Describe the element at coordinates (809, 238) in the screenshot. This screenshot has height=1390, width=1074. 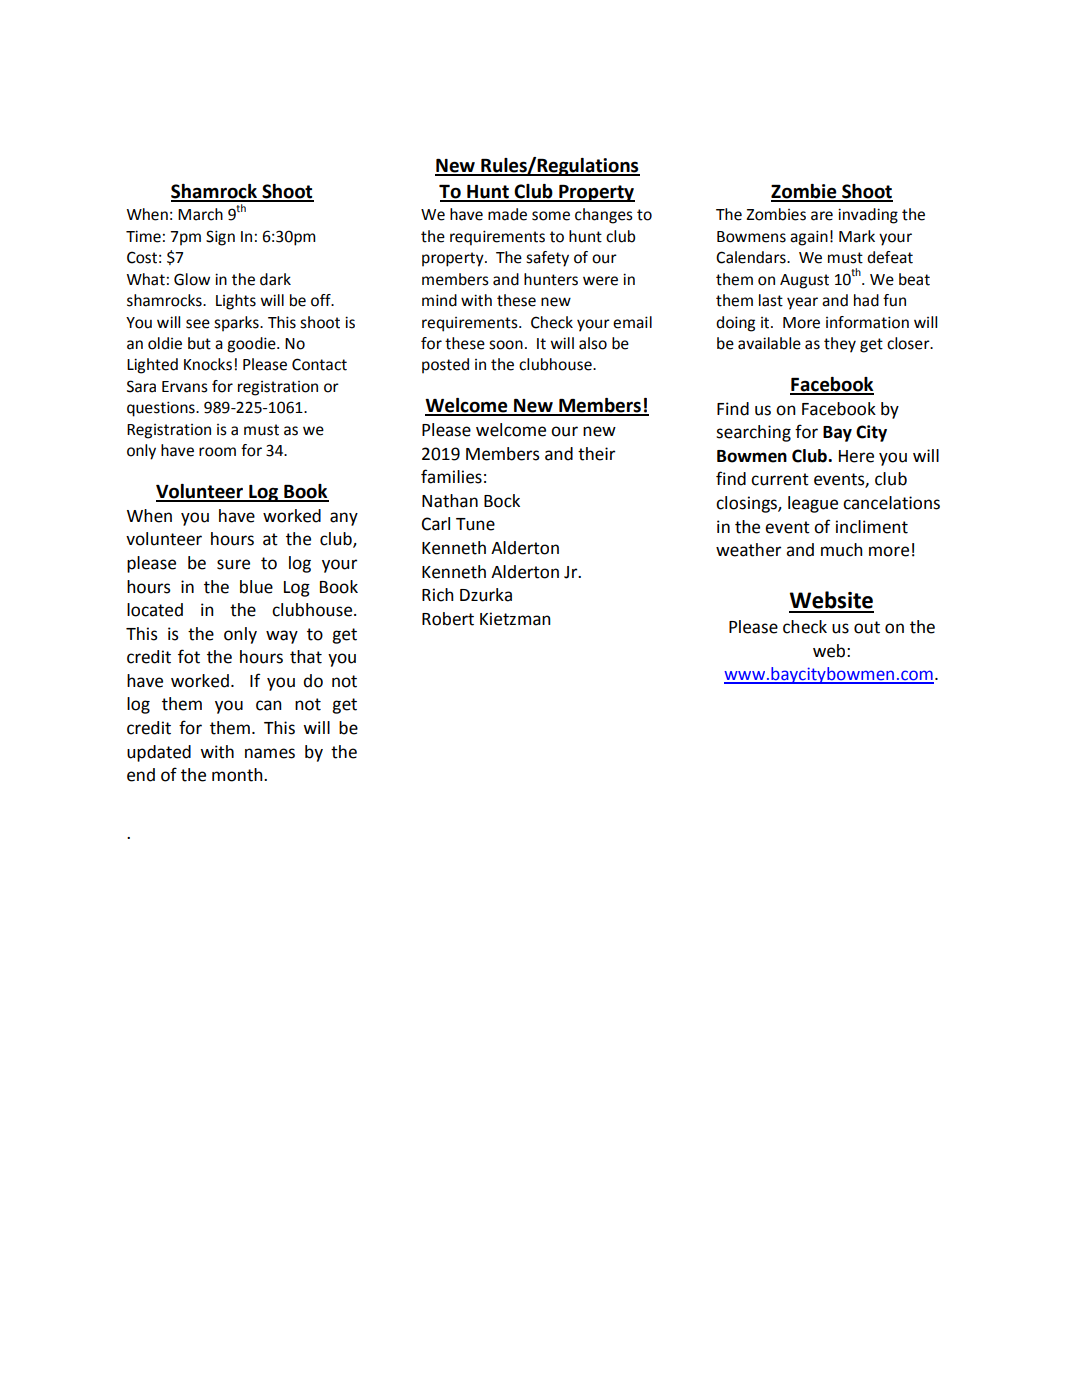
I see `again` at that location.
